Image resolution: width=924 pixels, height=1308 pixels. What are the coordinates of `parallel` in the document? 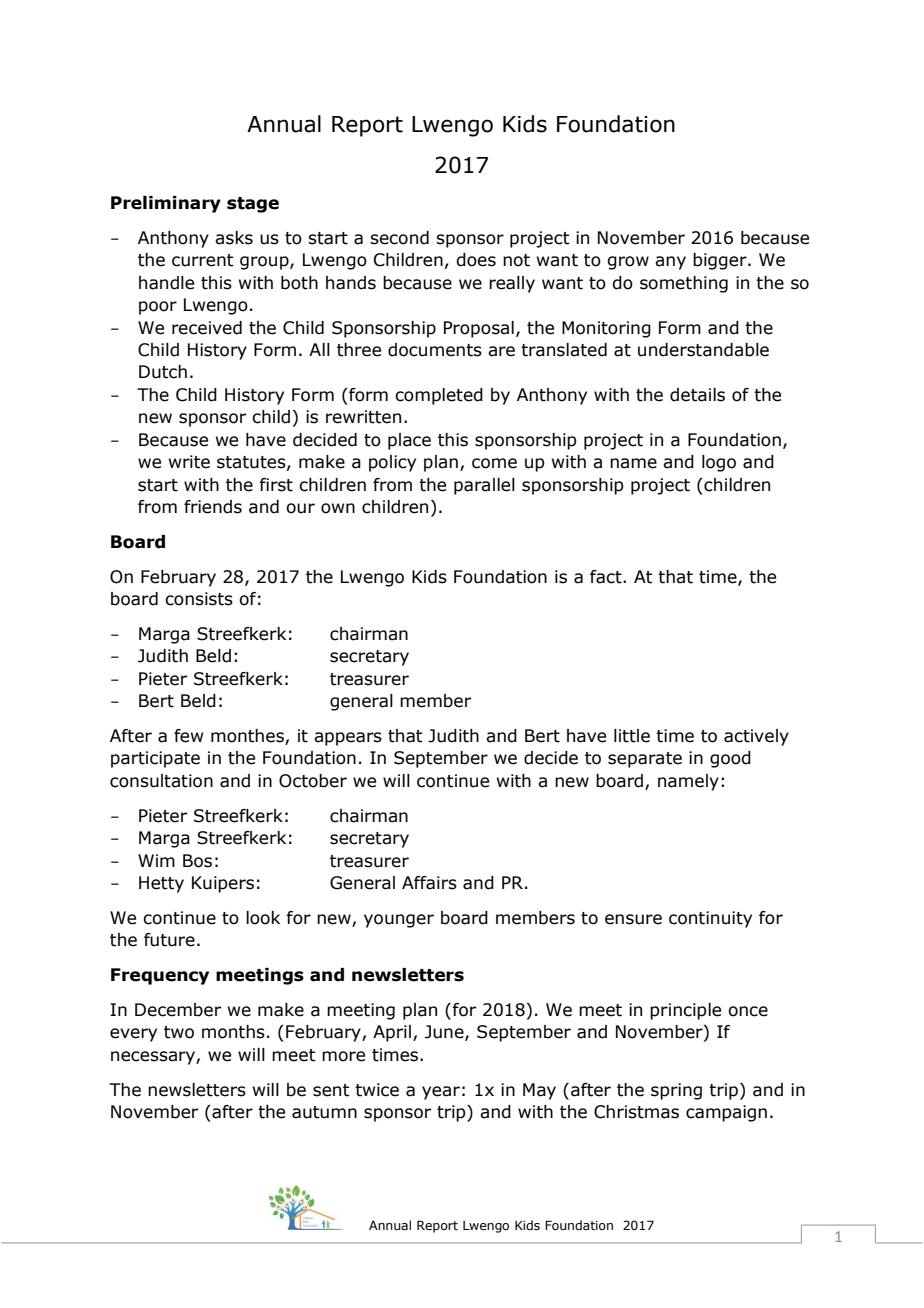 It's located at (484, 486).
